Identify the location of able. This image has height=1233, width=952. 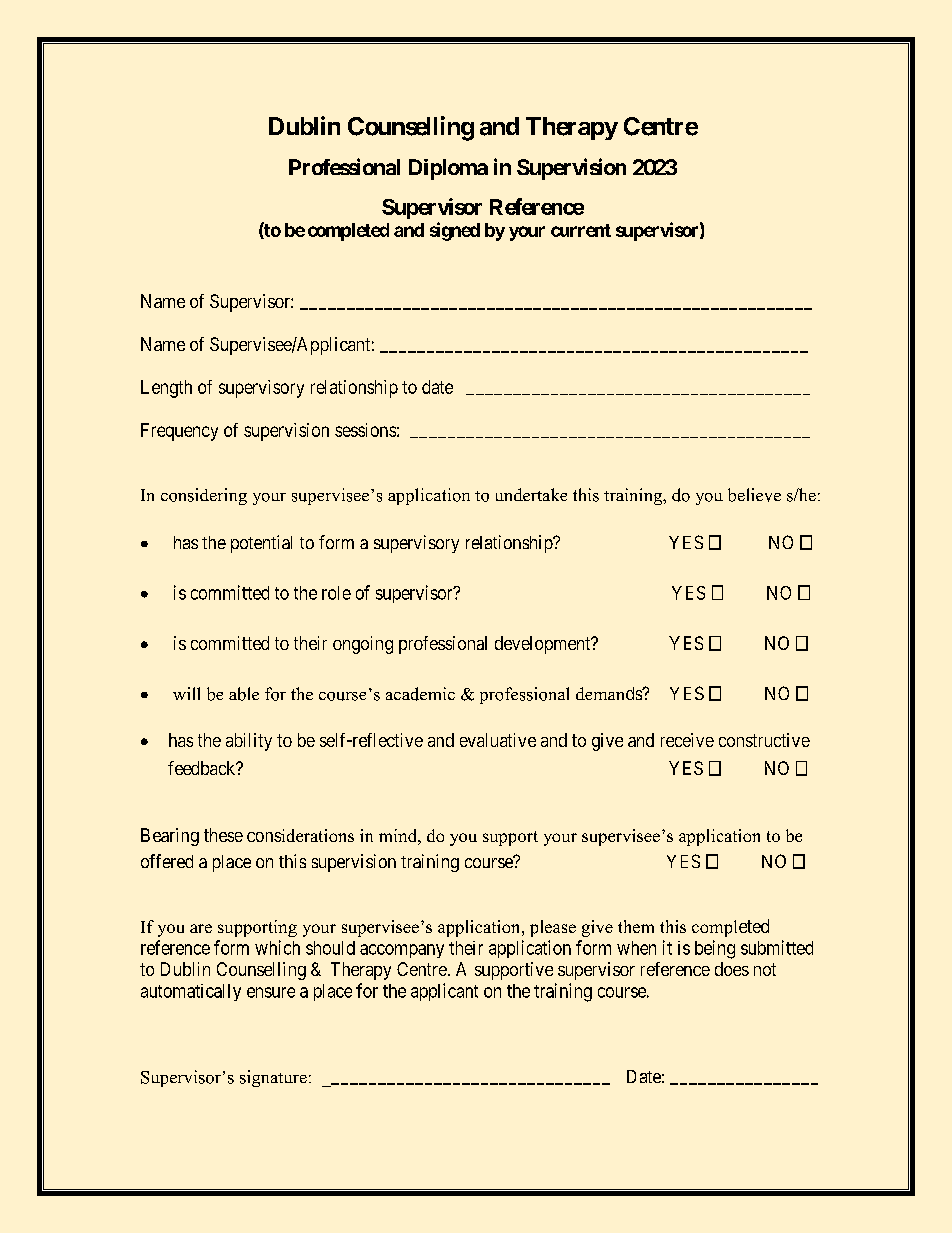
(244, 694).
